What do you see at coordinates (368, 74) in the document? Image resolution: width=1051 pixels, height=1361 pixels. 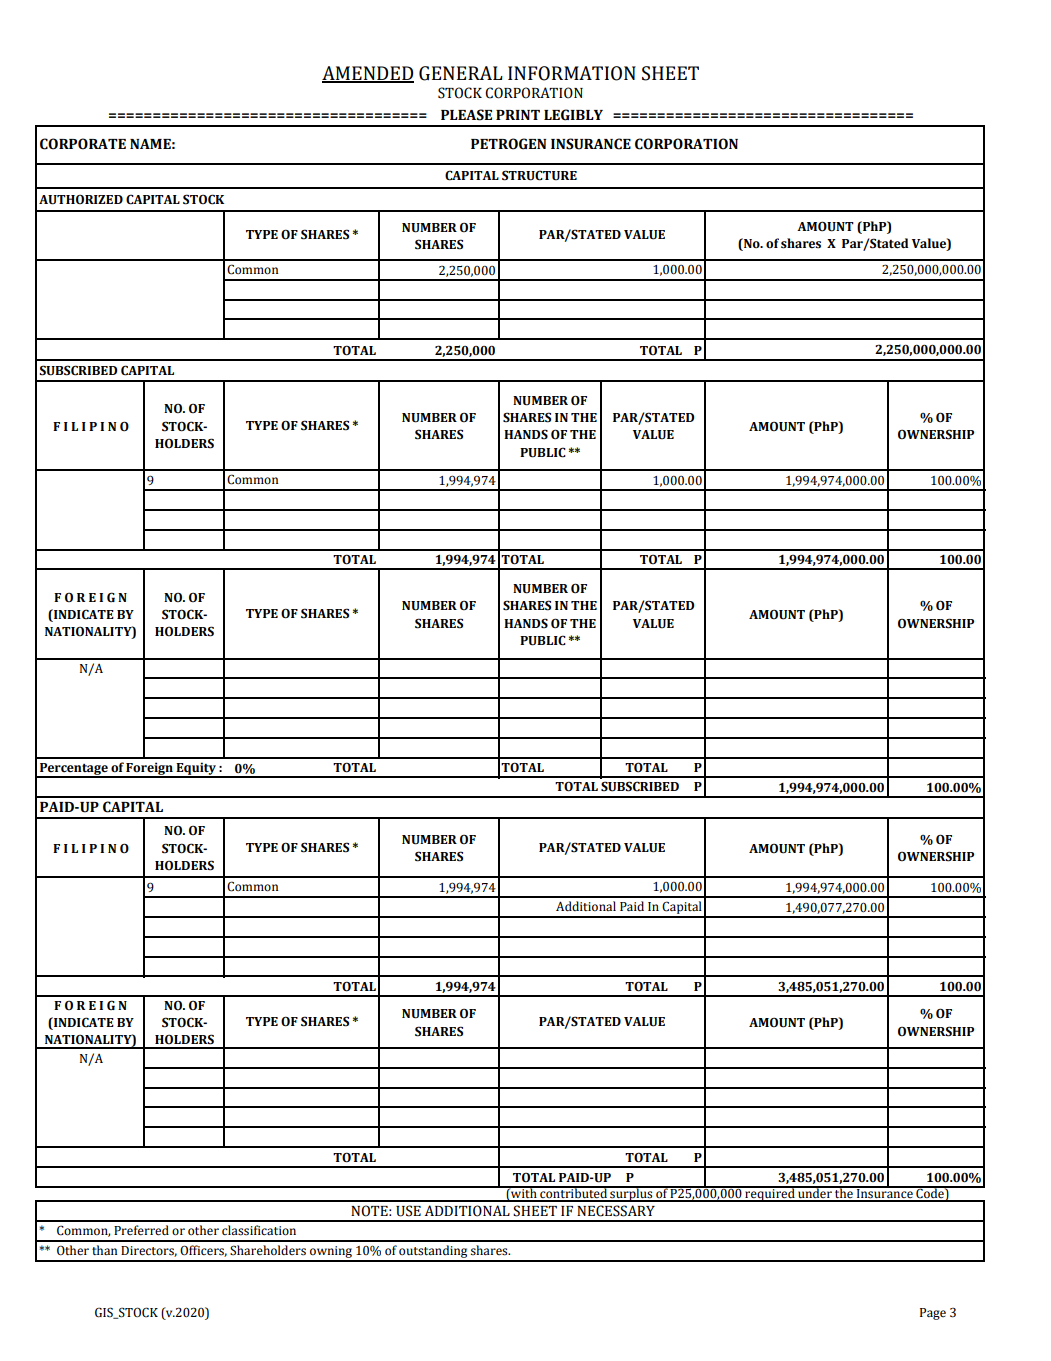 I see `AMENDED` at bounding box center [368, 74].
